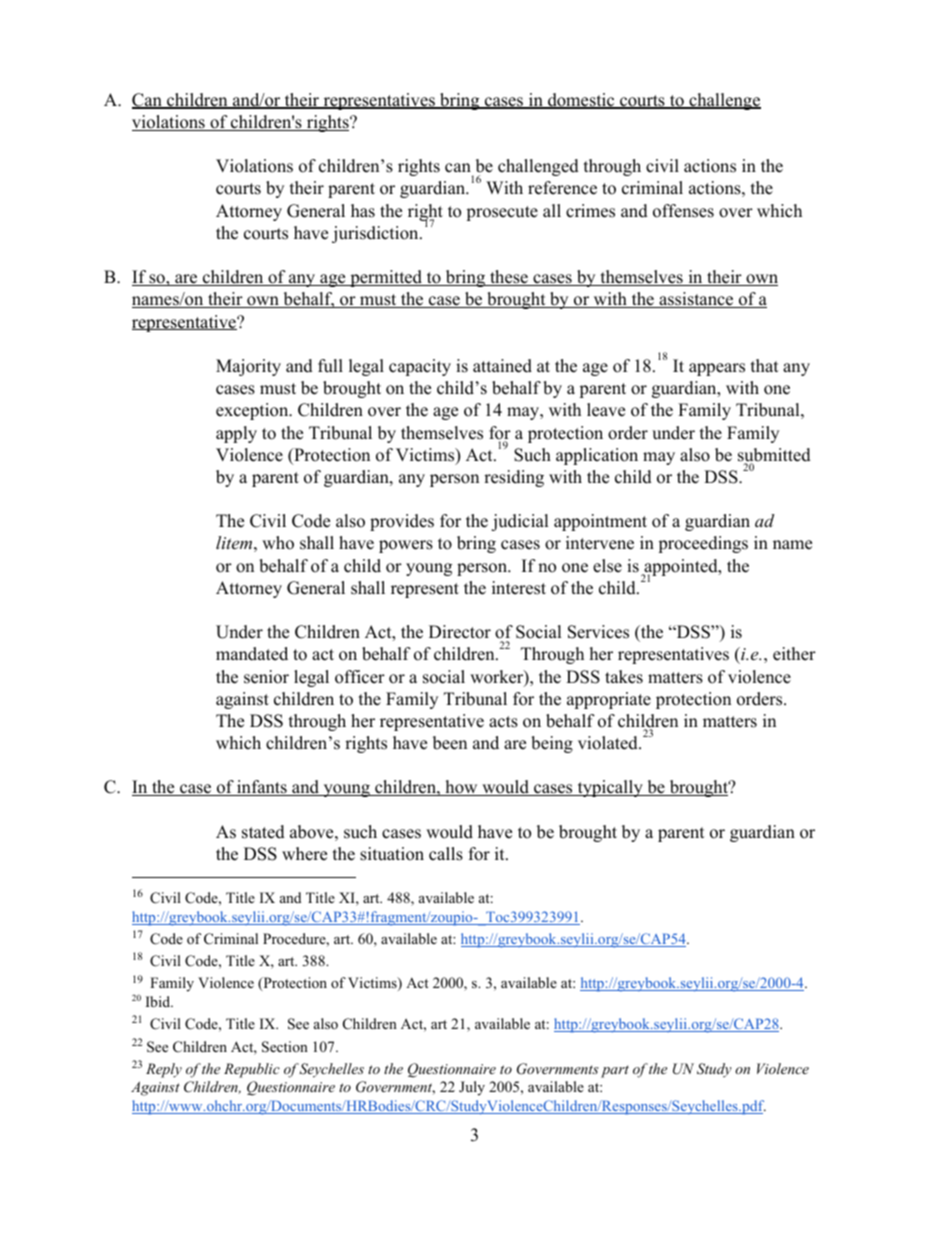 The width and height of the image is (952, 1233). What do you see at coordinates (683, 211) in the image?
I see `offenses` at bounding box center [683, 211].
